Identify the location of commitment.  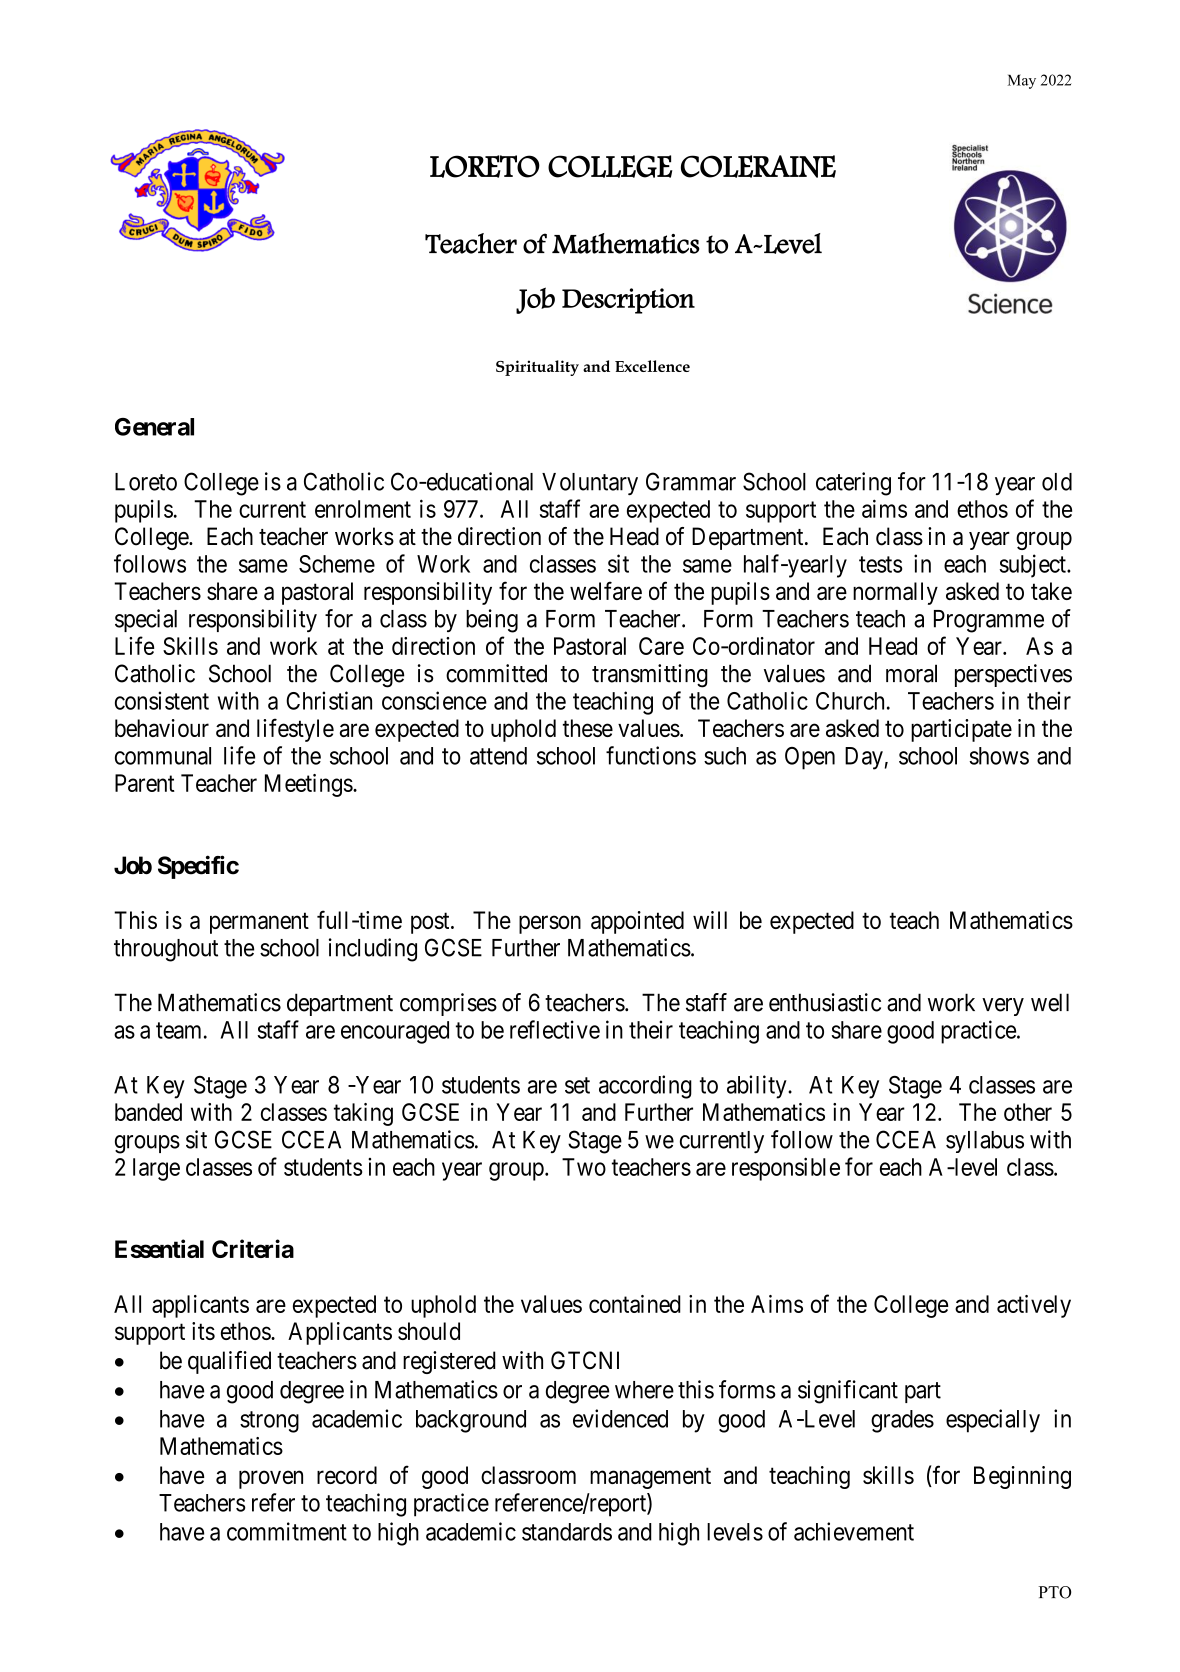
(287, 1531).
